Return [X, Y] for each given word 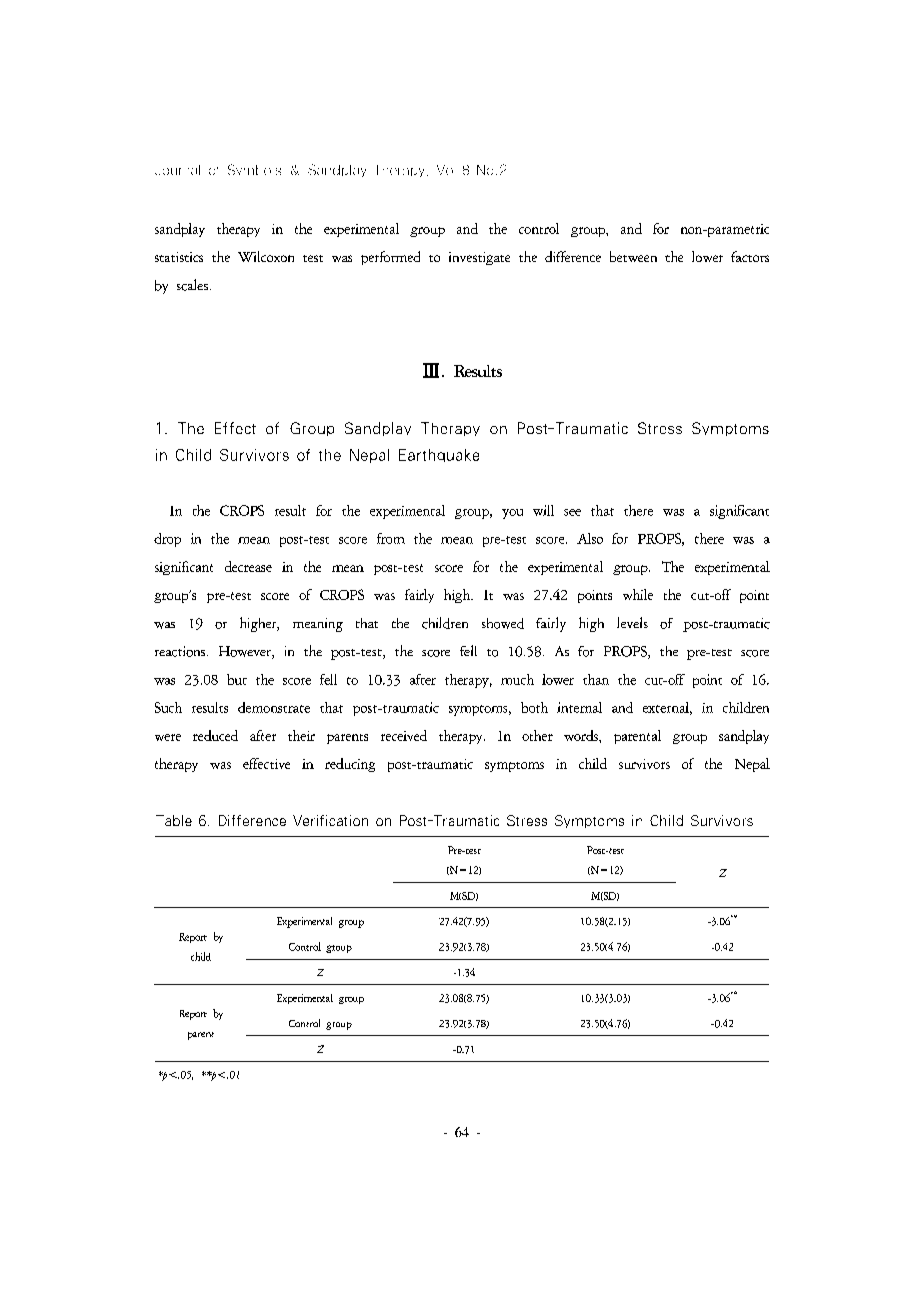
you [512, 514]
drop [167, 540]
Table [174, 820]
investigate [479, 258]
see [572, 512]
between [633, 256]
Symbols [254, 169]
